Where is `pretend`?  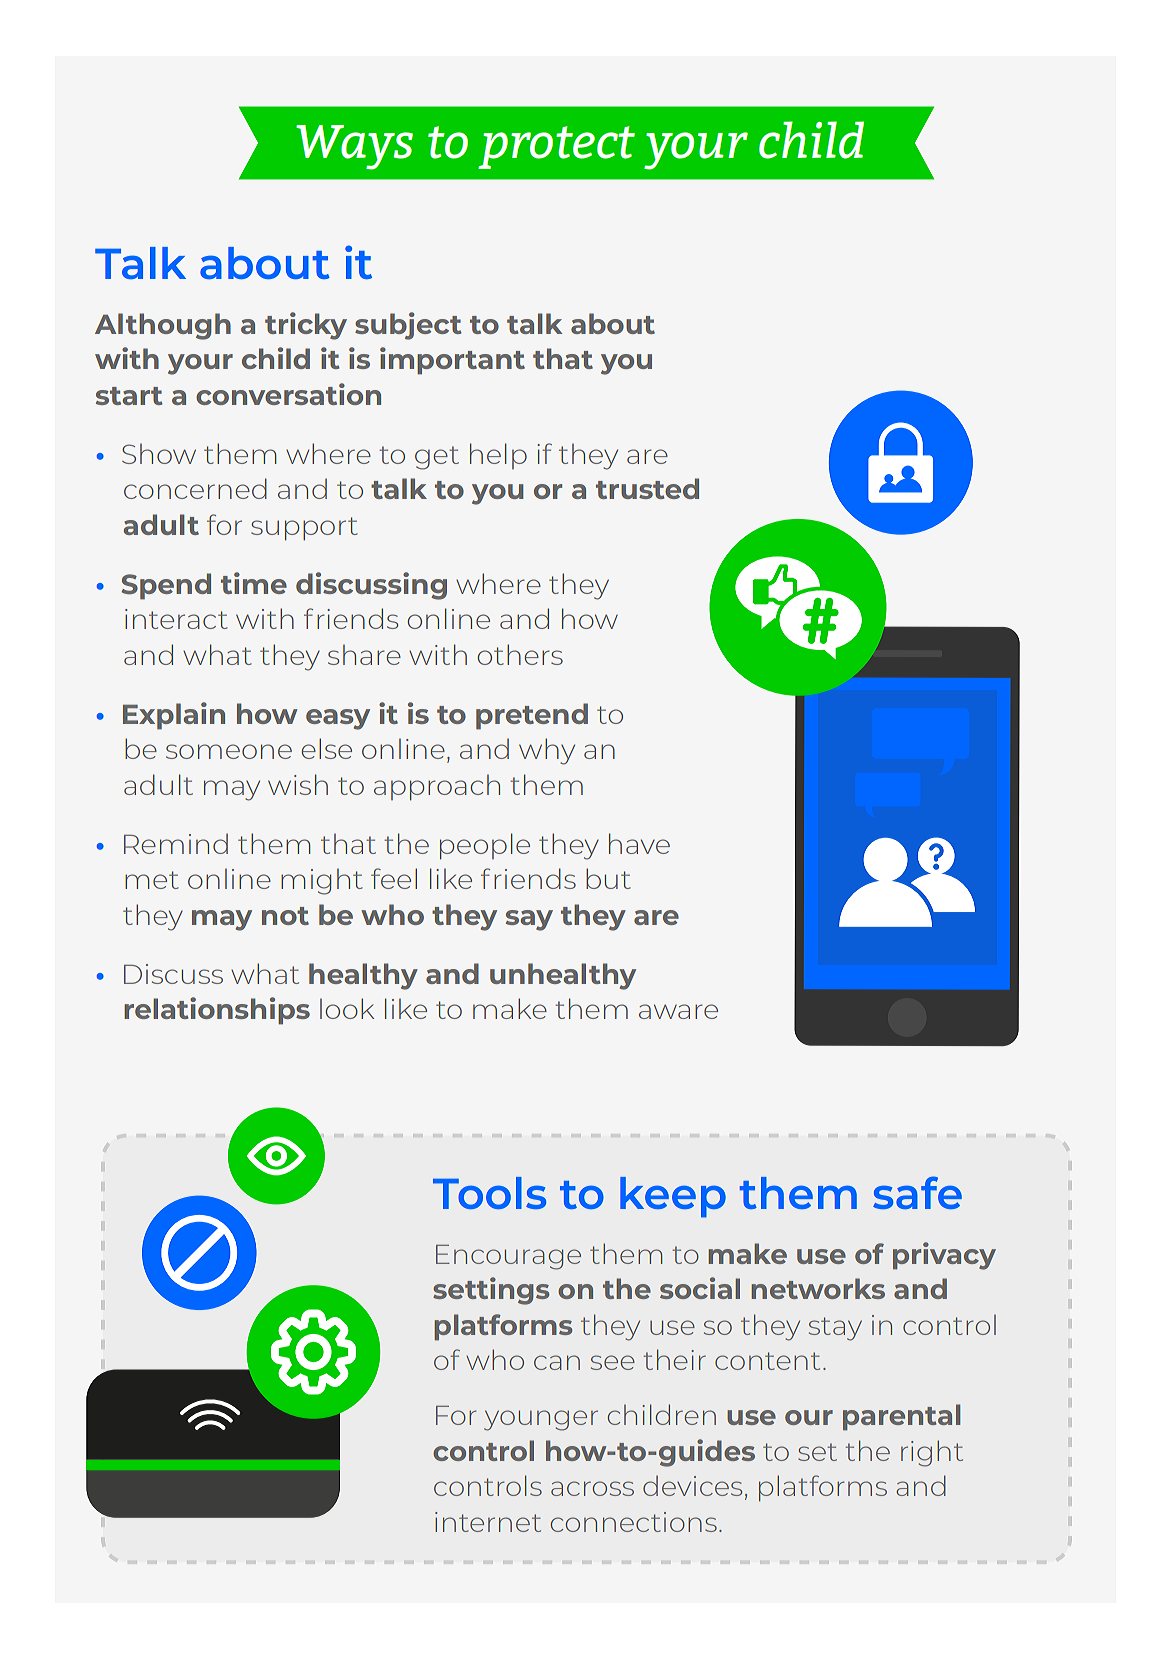
pretend is located at coordinates (532, 716).
